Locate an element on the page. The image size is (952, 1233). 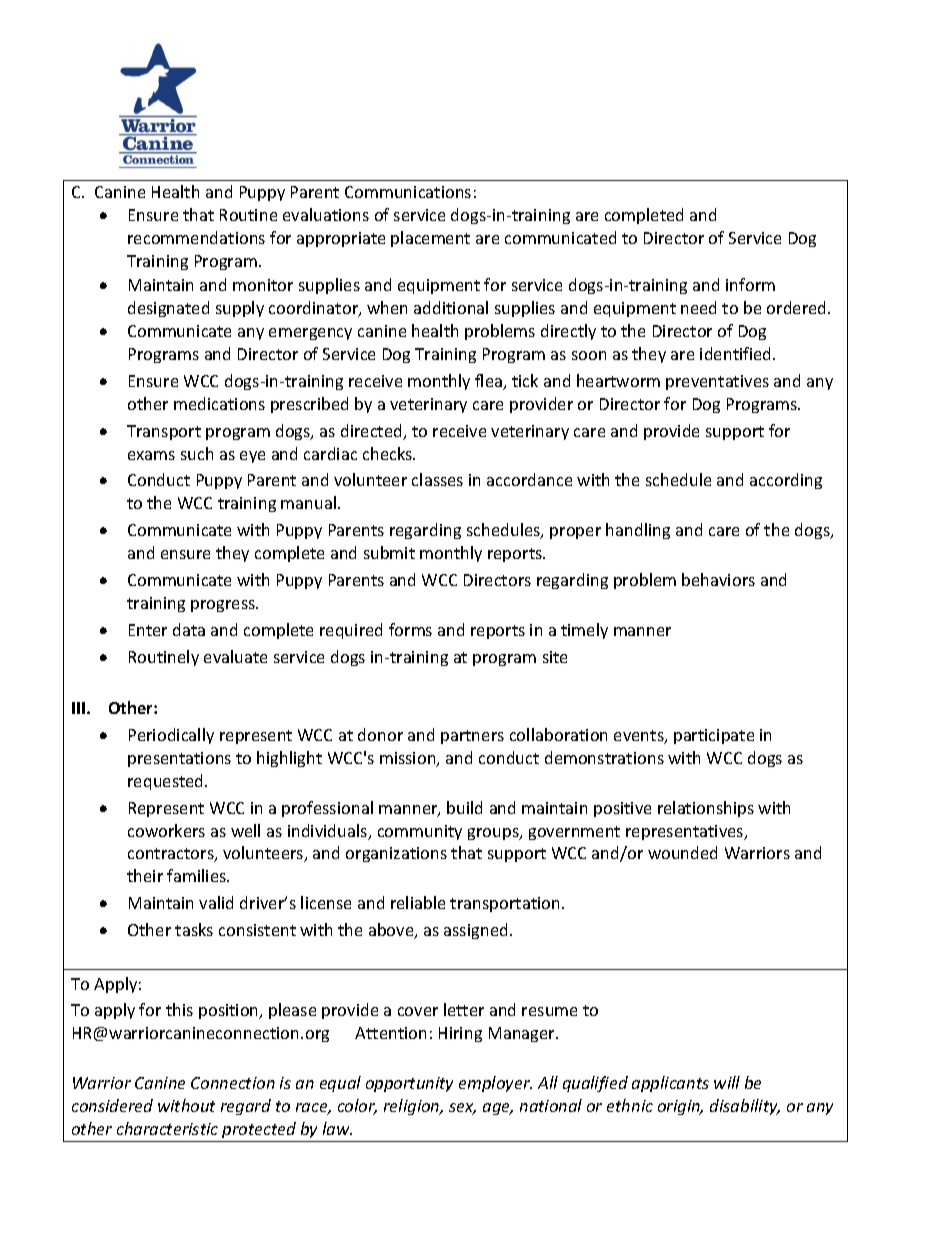
participate is located at coordinates (714, 736).
